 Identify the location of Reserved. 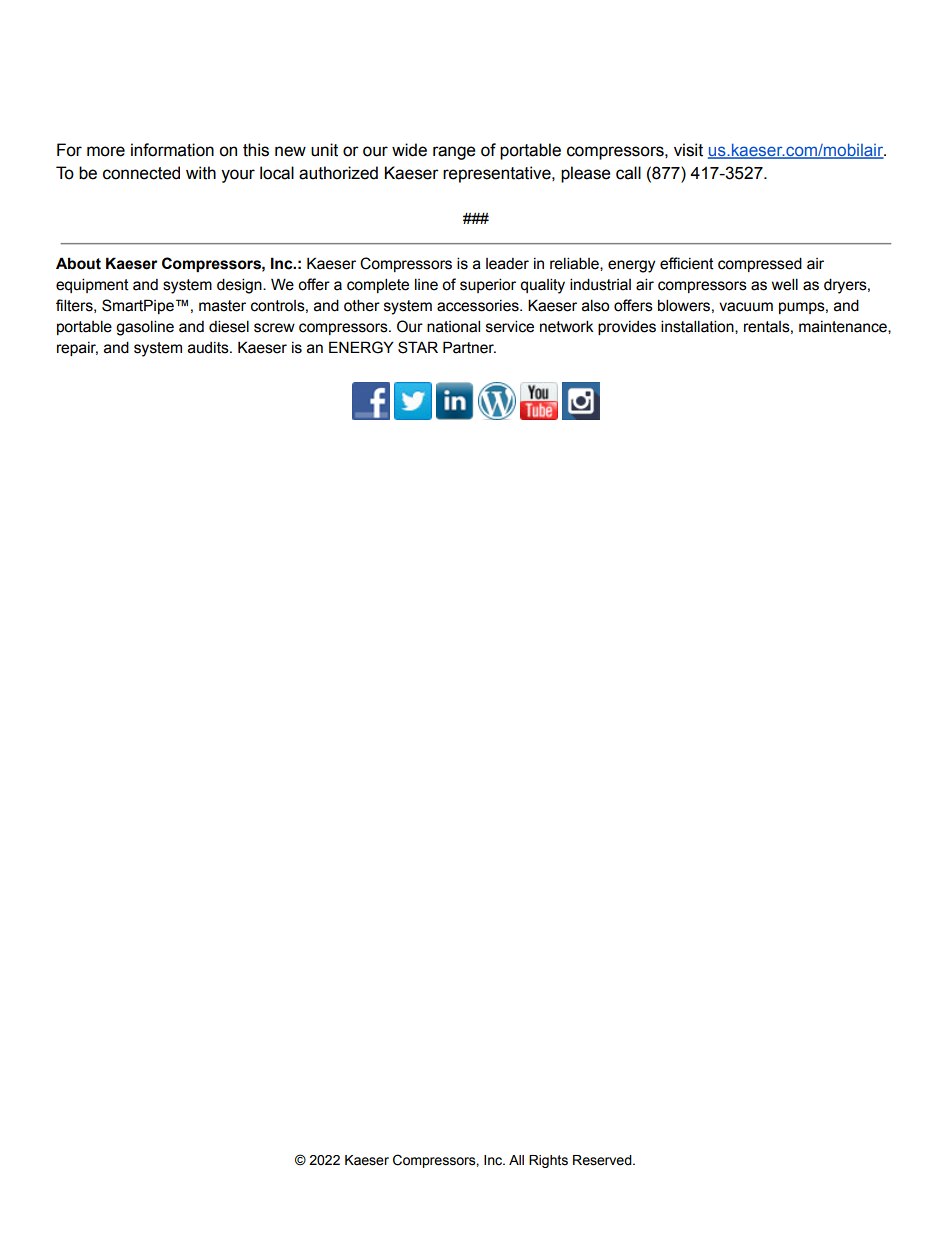
(603, 1160).
